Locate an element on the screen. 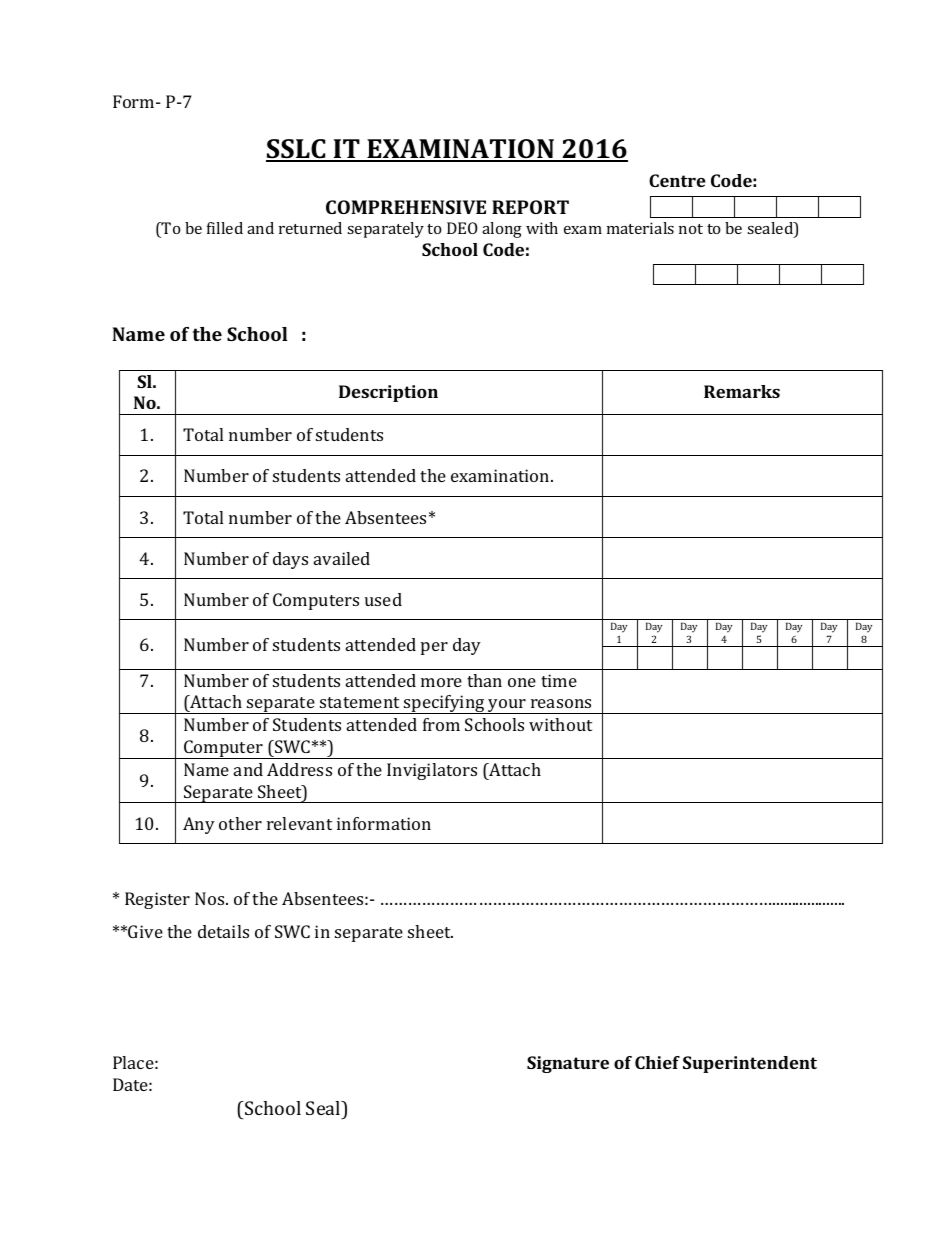  Signature is located at coordinates (568, 1064).
